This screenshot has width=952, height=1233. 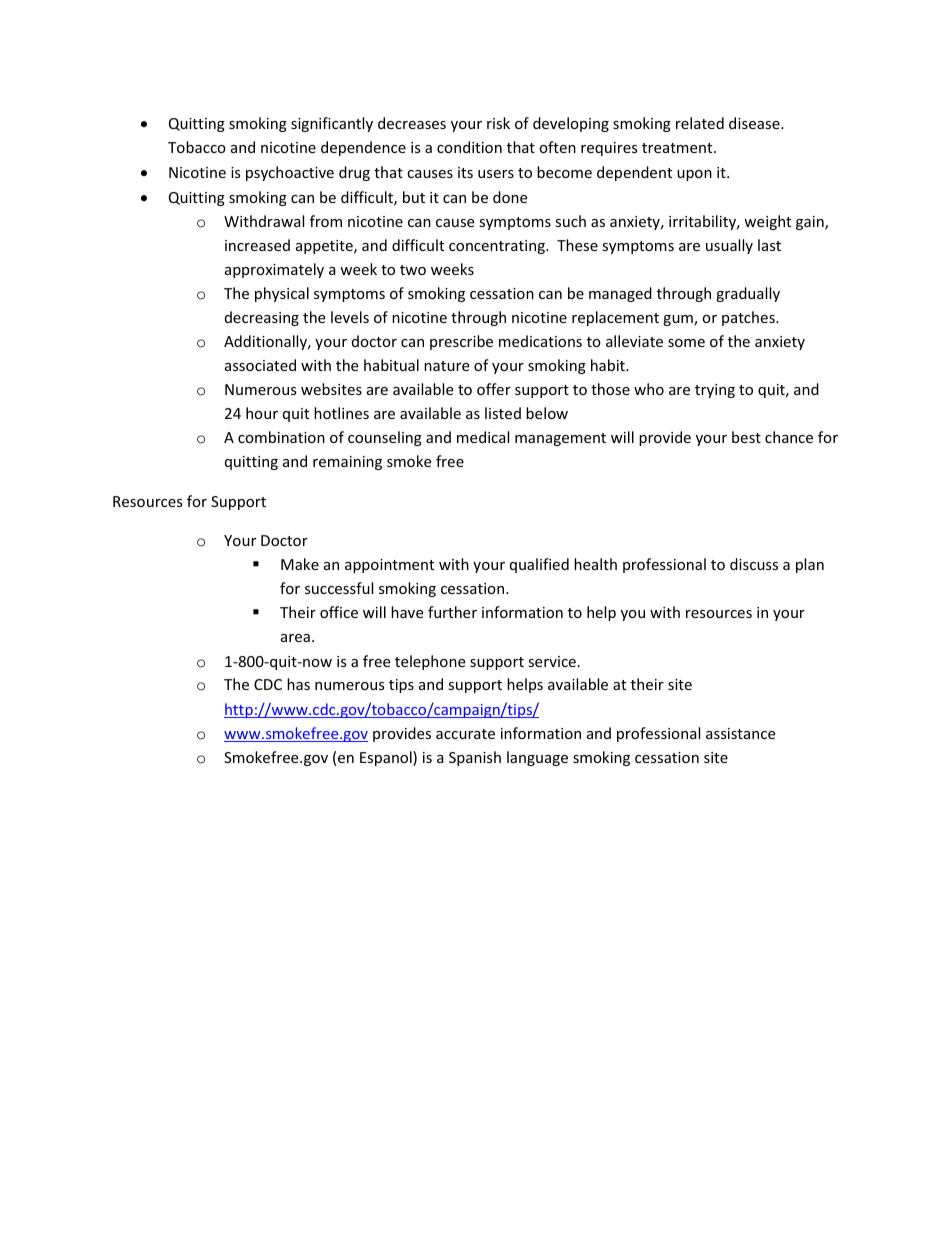 What do you see at coordinates (749, 318) in the screenshot?
I see `patches` at bounding box center [749, 318].
